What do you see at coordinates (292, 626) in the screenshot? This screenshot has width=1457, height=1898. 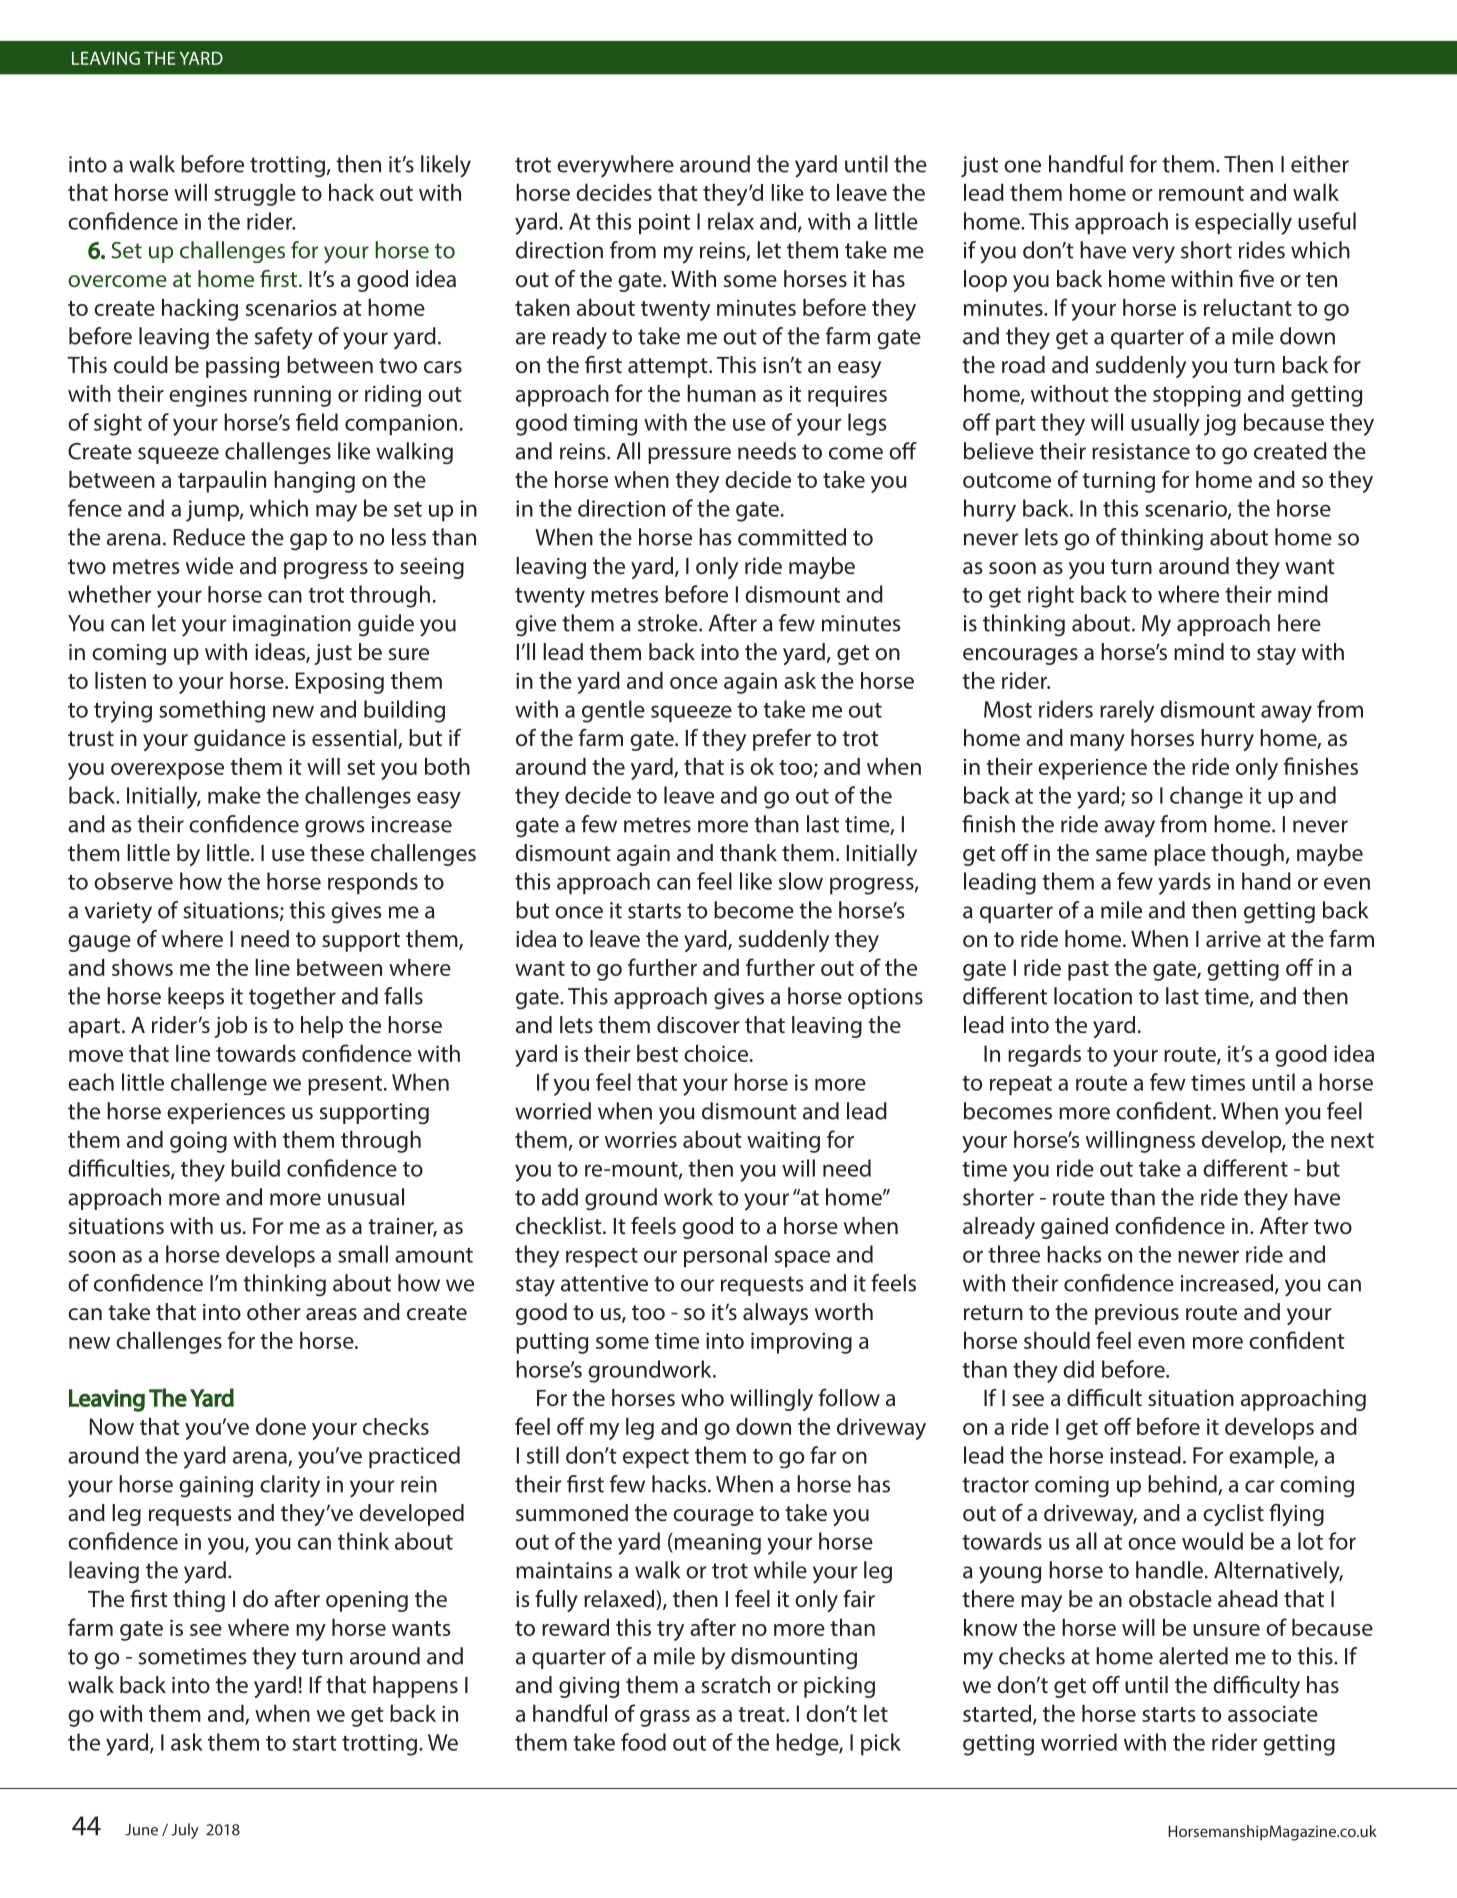 I see `imagination` at bounding box center [292, 626].
